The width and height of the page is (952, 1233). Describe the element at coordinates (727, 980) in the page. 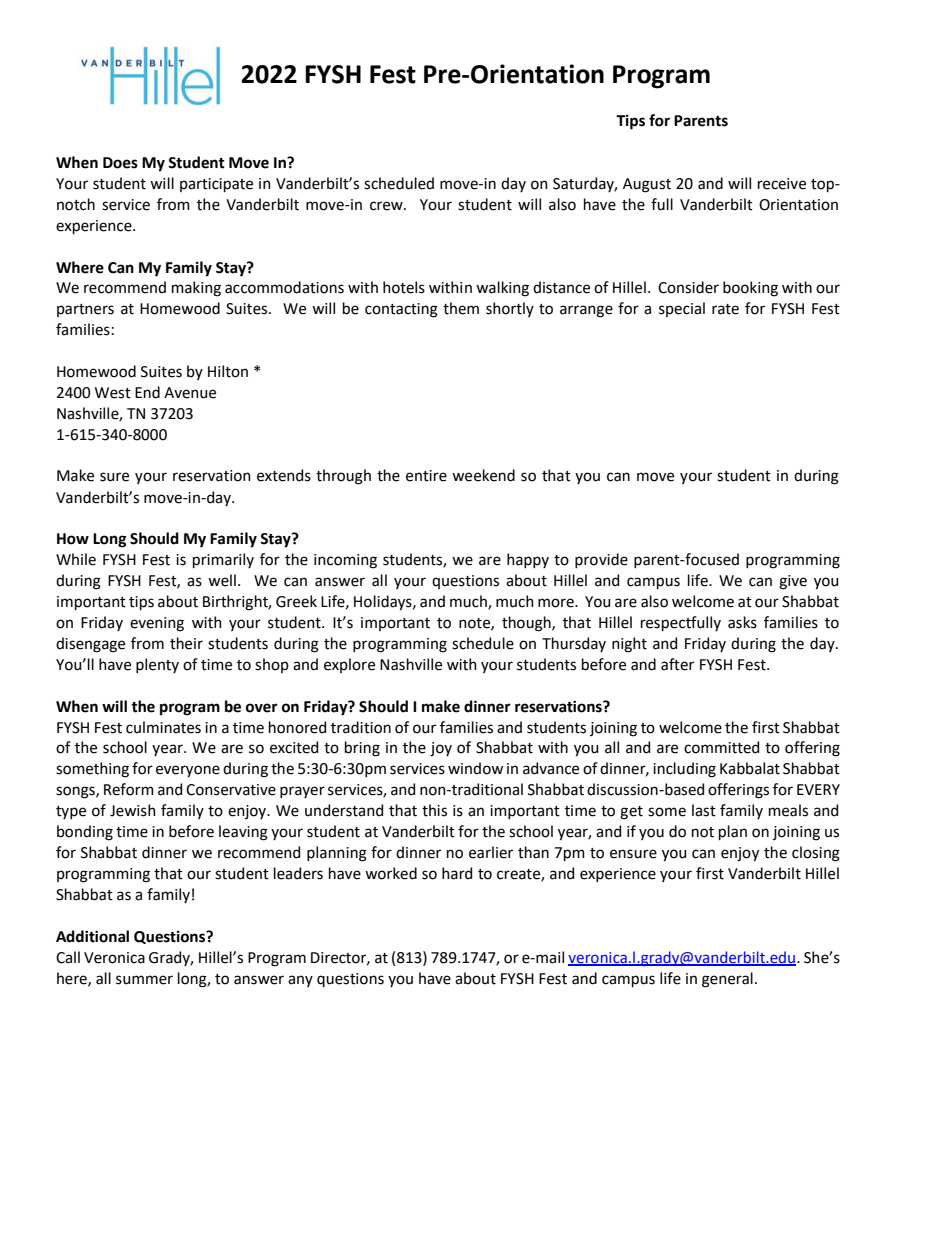

I see `general` at that location.
